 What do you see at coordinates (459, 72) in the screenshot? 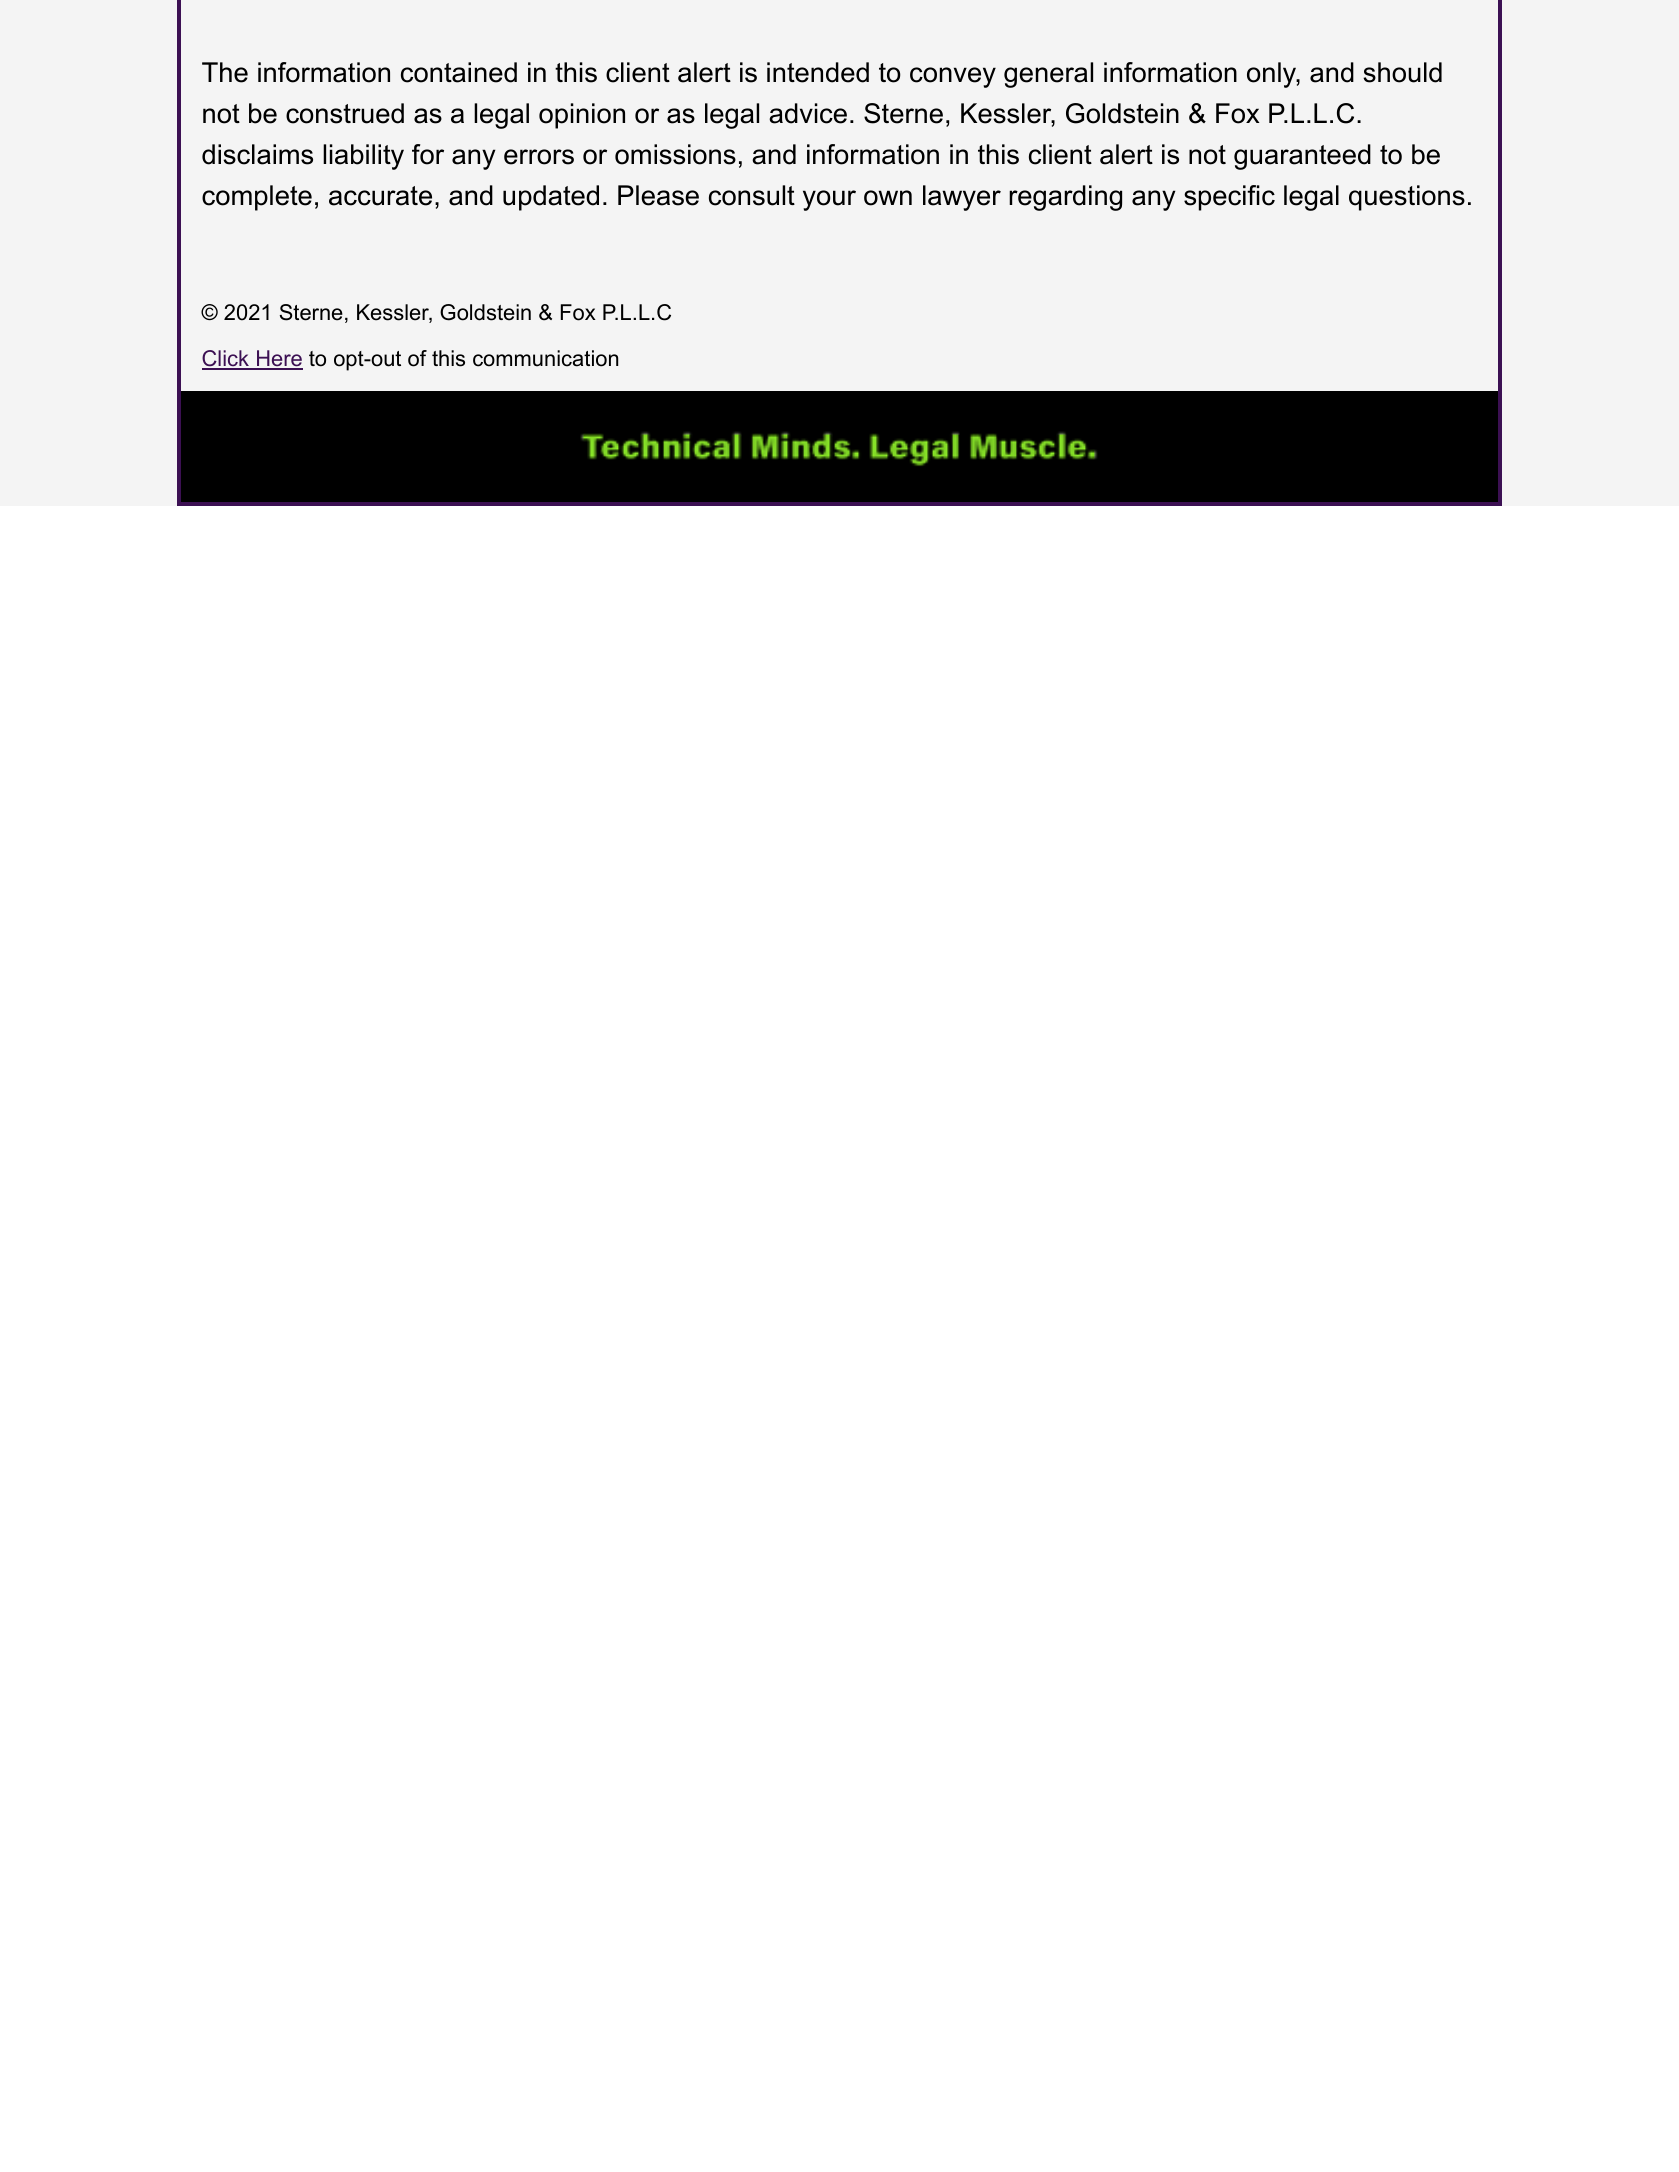
I see `contained` at bounding box center [459, 72].
